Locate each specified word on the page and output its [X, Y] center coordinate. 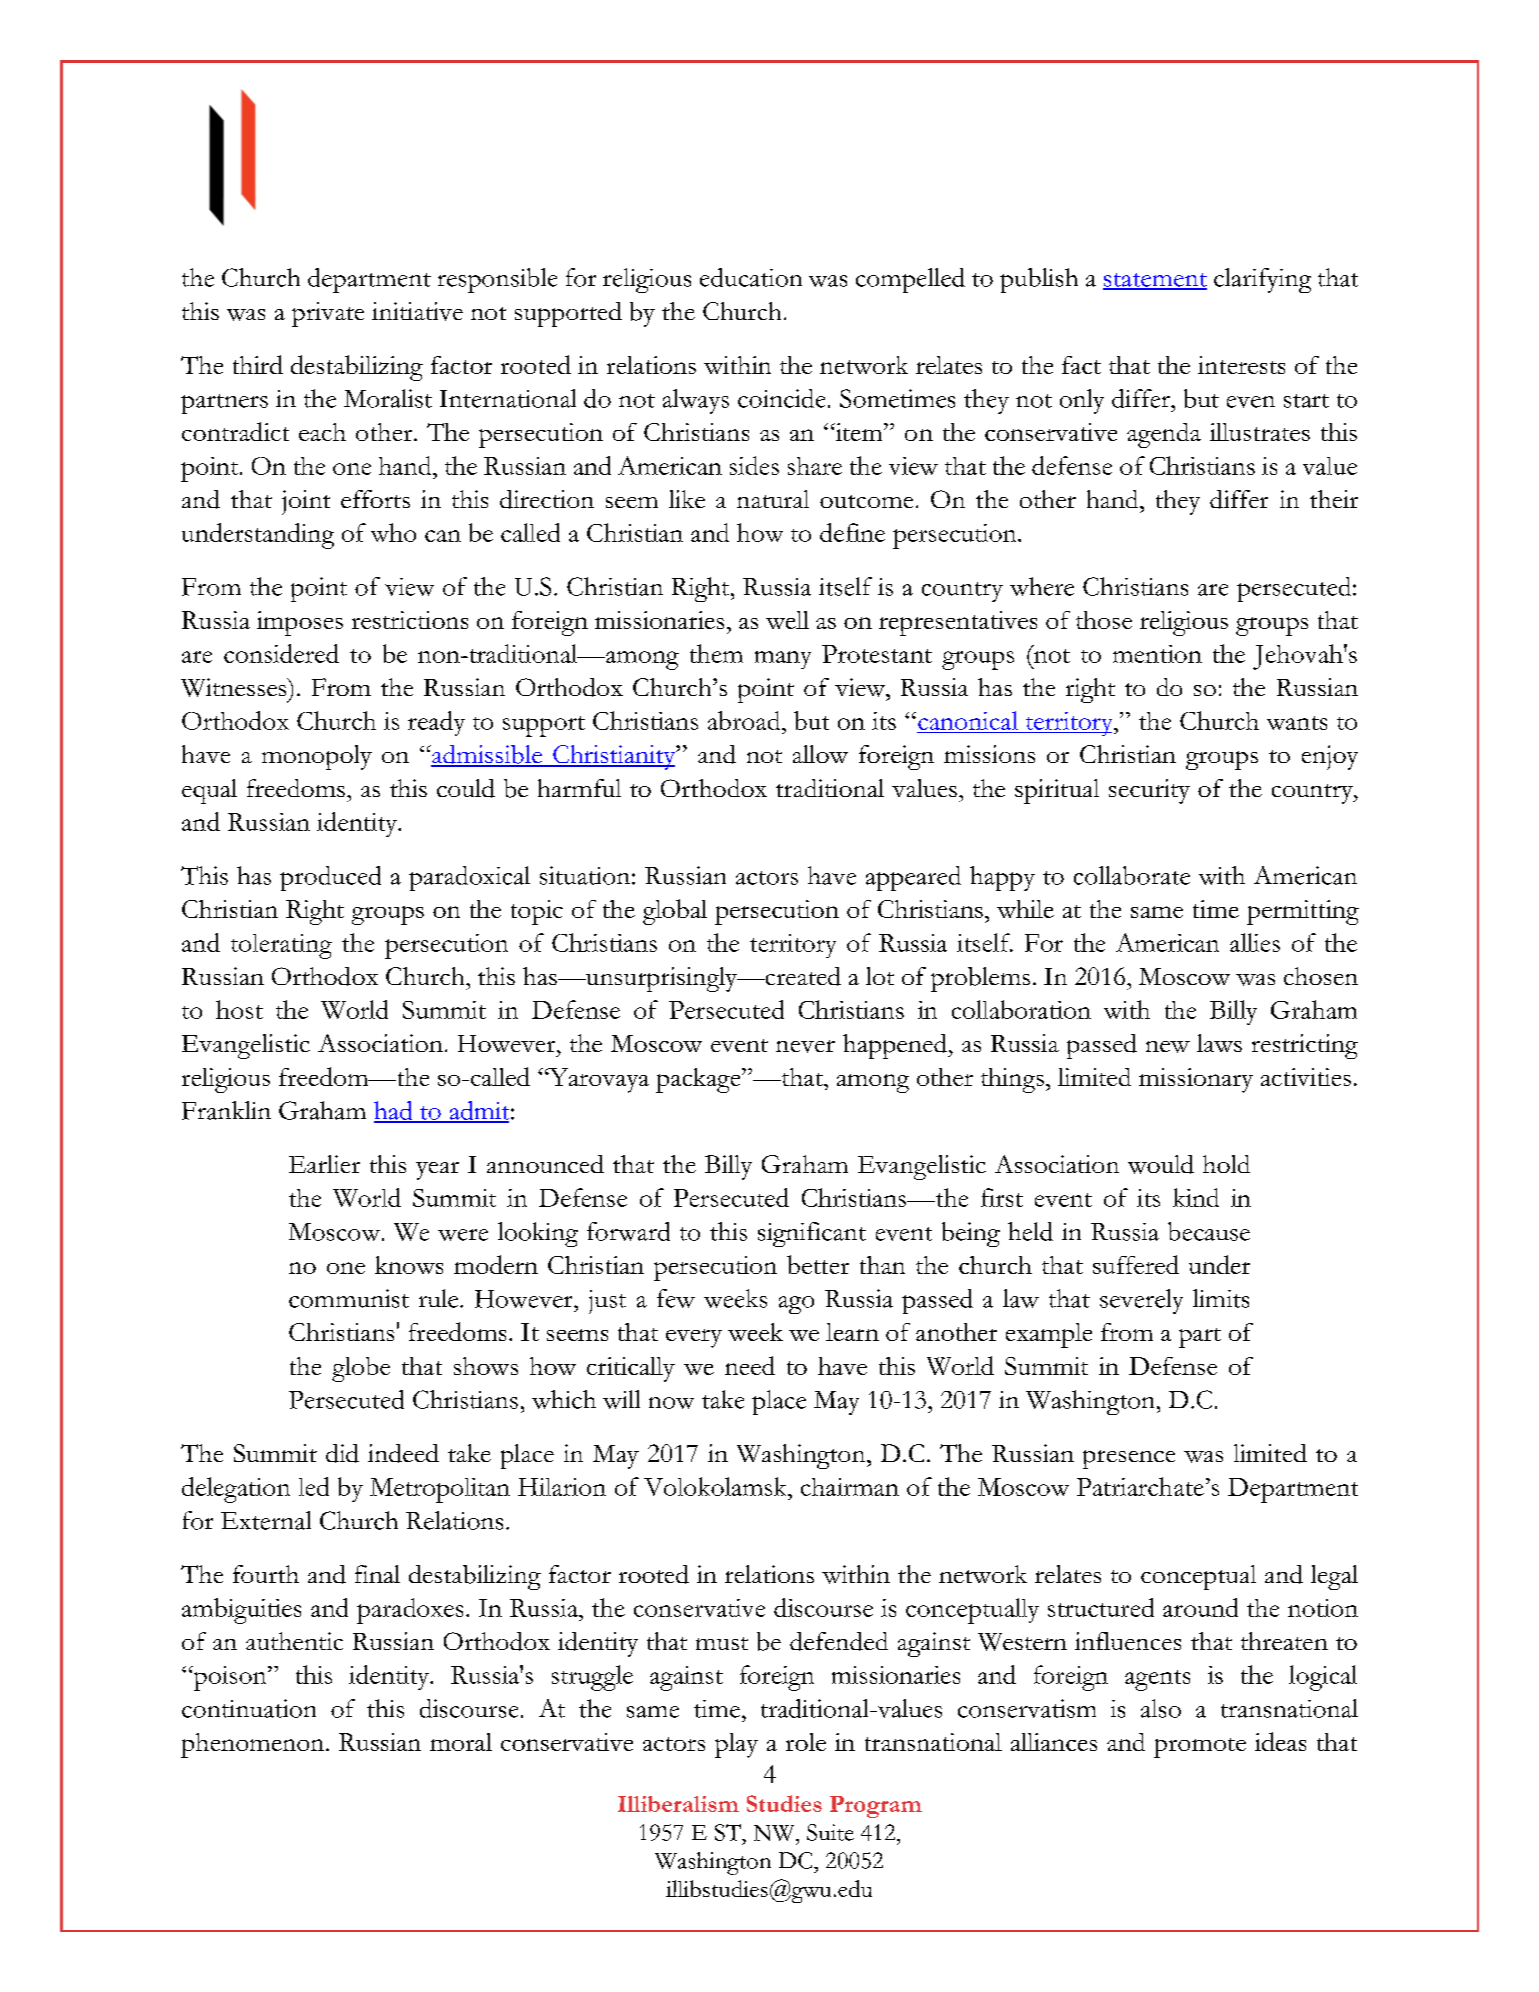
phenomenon [254, 1745]
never [805, 1046]
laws [1219, 1043]
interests [1241, 365]
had [394, 1111]
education [751, 277]
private [328, 314]
